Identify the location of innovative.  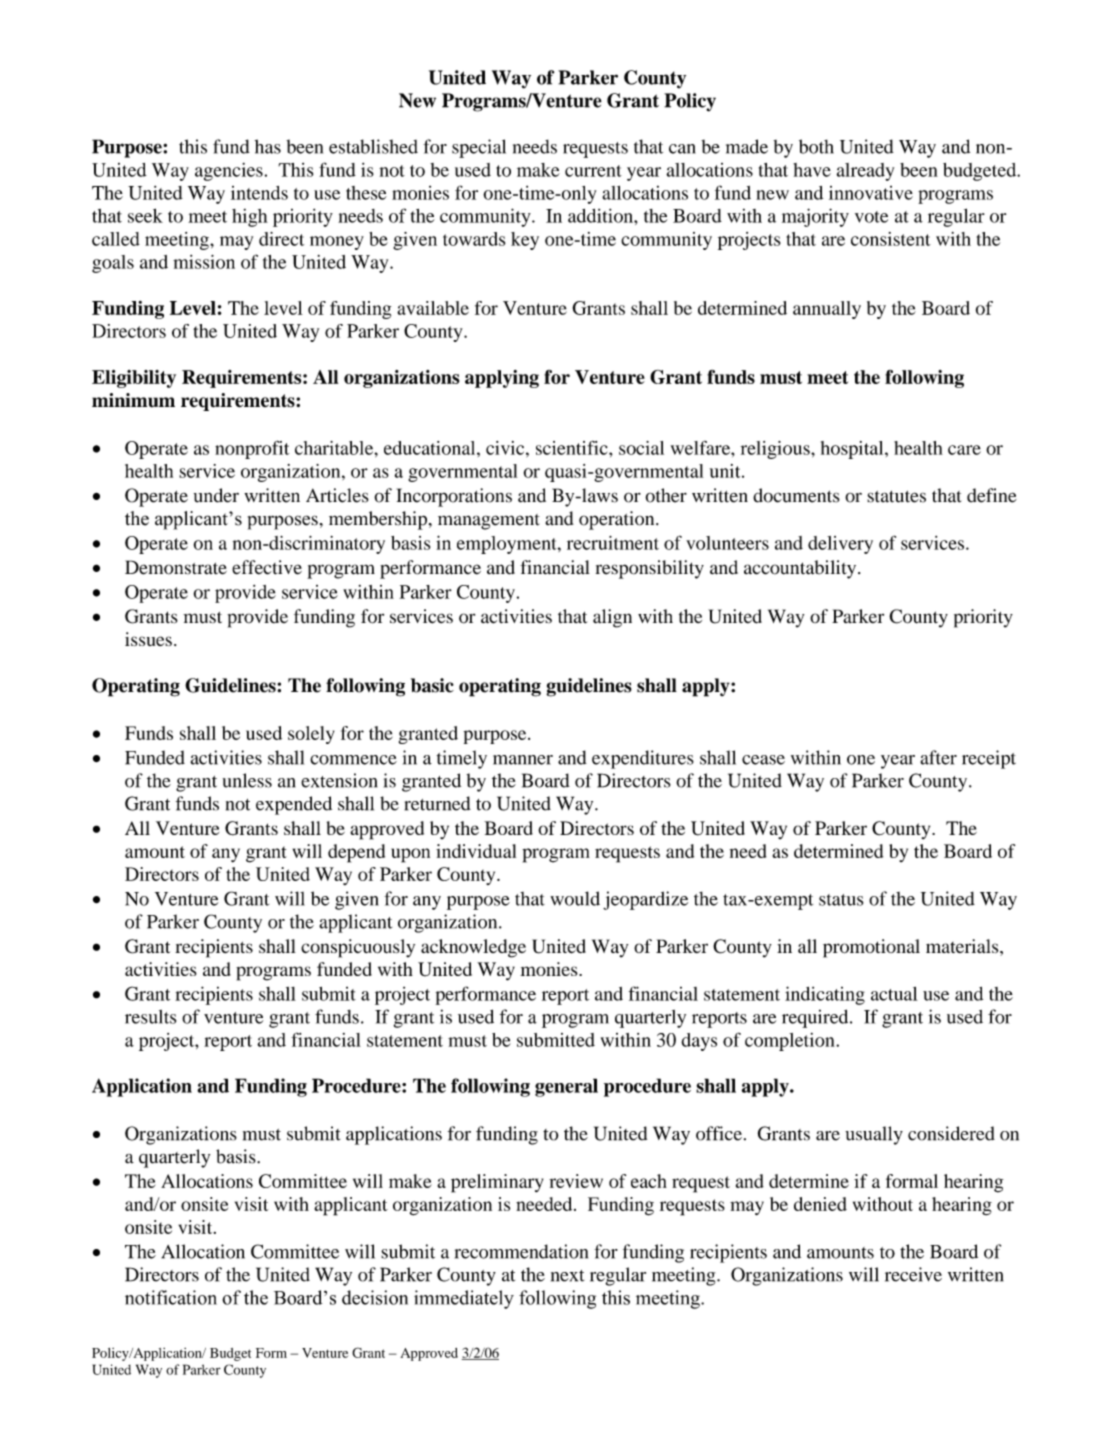
(871, 193).
